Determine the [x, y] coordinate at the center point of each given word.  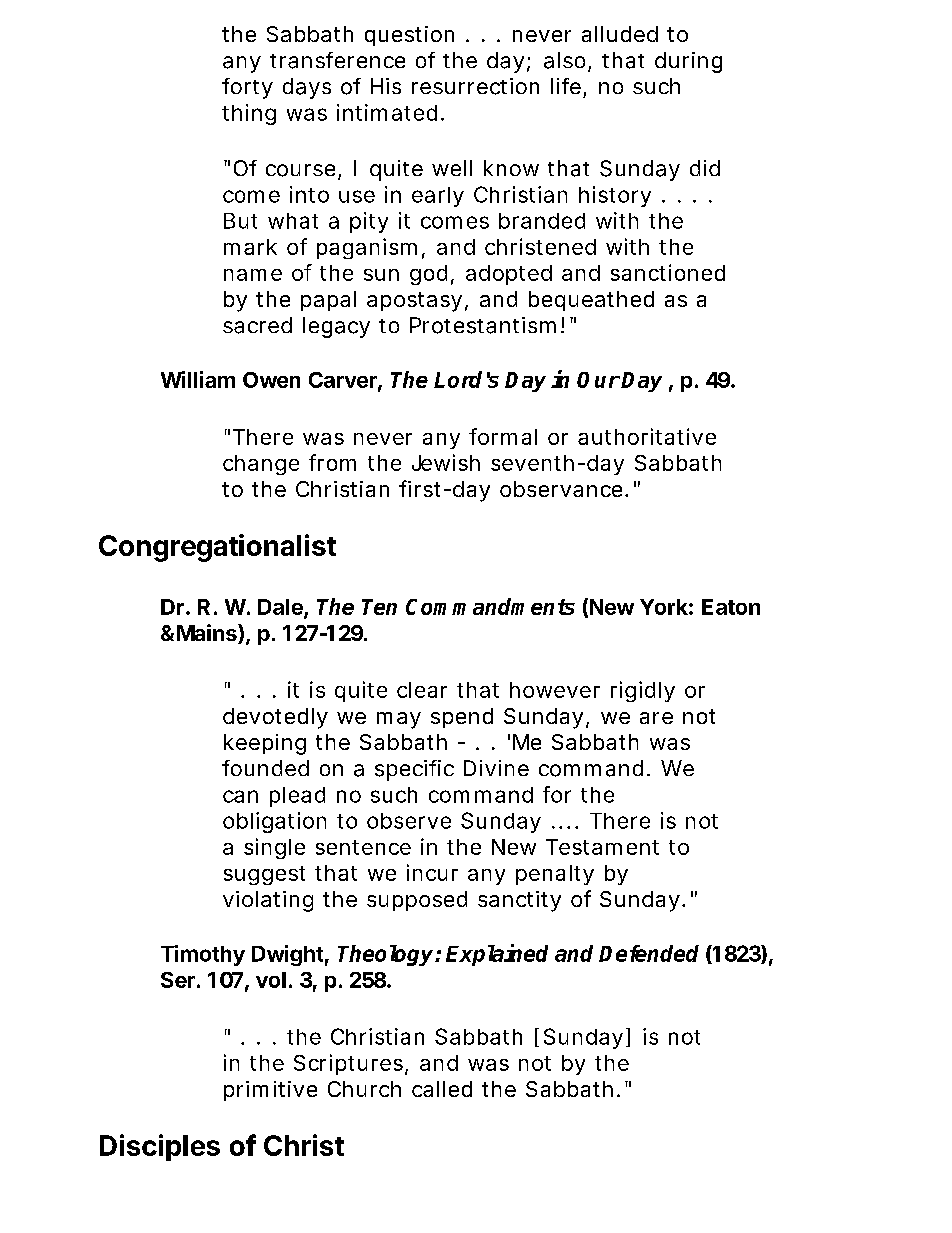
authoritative [647, 436]
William [198, 379]
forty [247, 88]
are [656, 718]
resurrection [475, 86]
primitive [270, 1091]
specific [414, 770]
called [442, 1089]
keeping [265, 744]
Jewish [446, 462]
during [688, 62]
